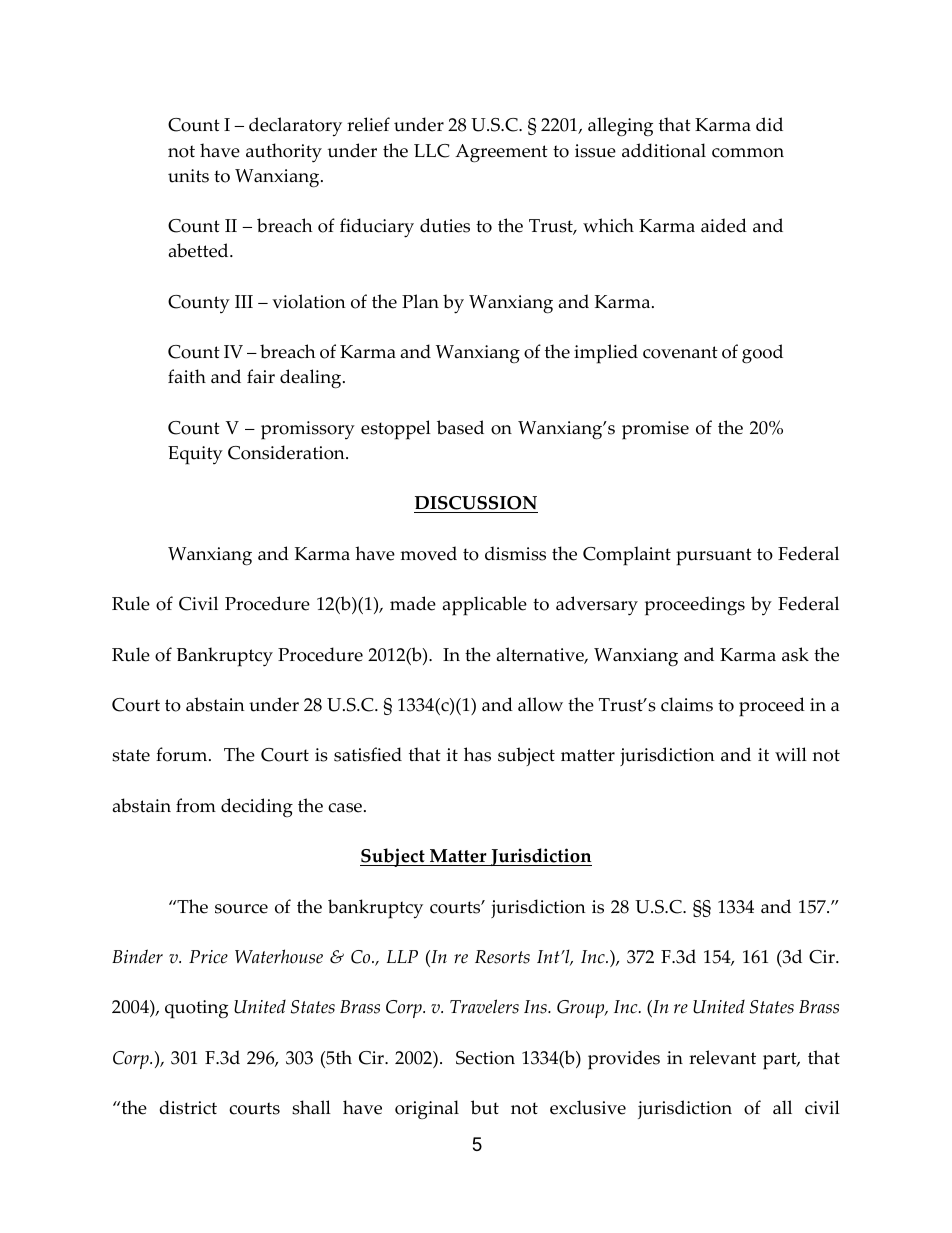  I want to click on has, so click(477, 754).
